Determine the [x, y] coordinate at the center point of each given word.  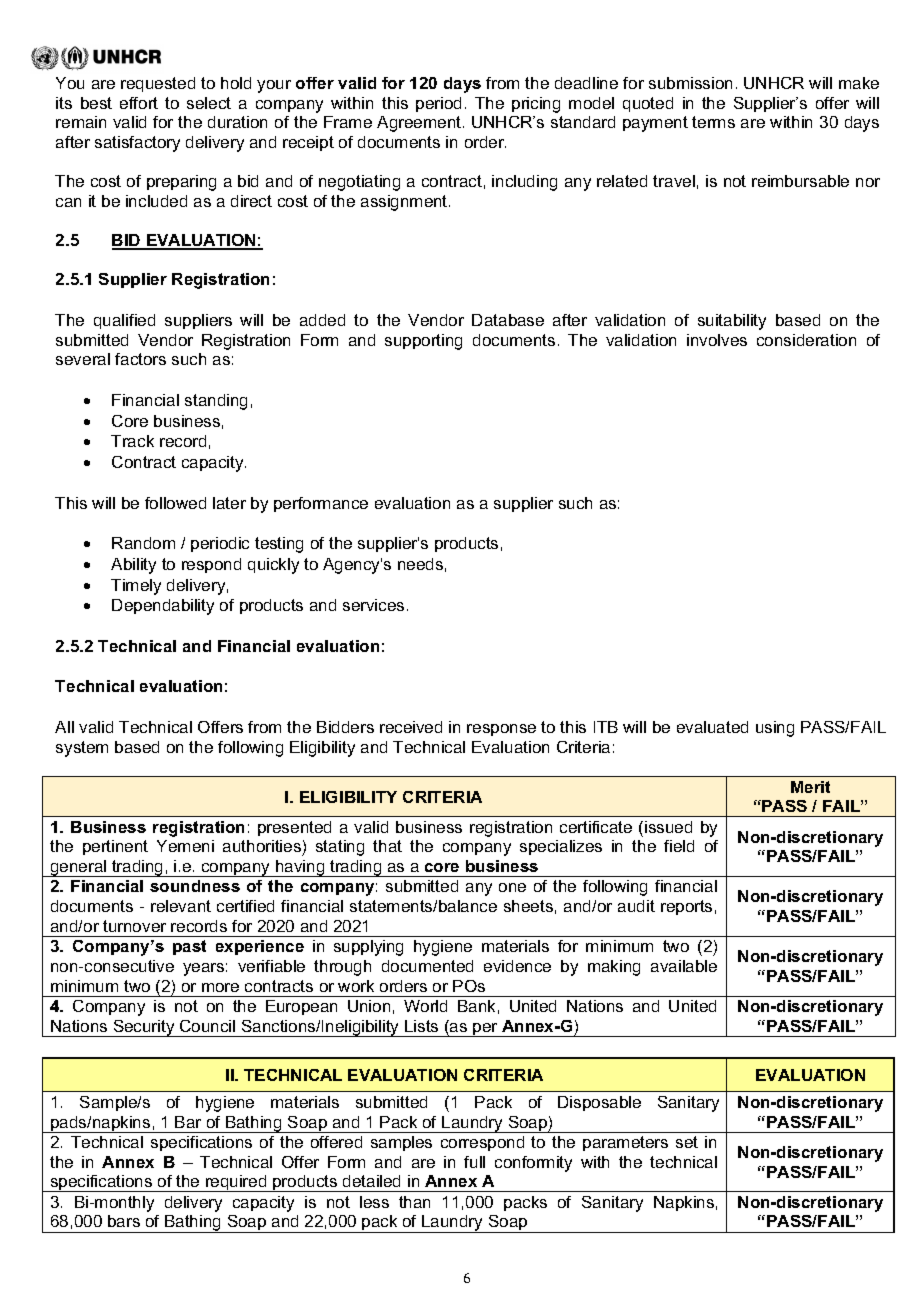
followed [175, 503]
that [387, 846]
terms [713, 122]
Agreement [420, 124]
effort [139, 103]
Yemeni [185, 846]
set [687, 1142]
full [474, 1162]
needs [420, 564]
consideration [806, 340]
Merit [810, 787]
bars [124, 1221]
